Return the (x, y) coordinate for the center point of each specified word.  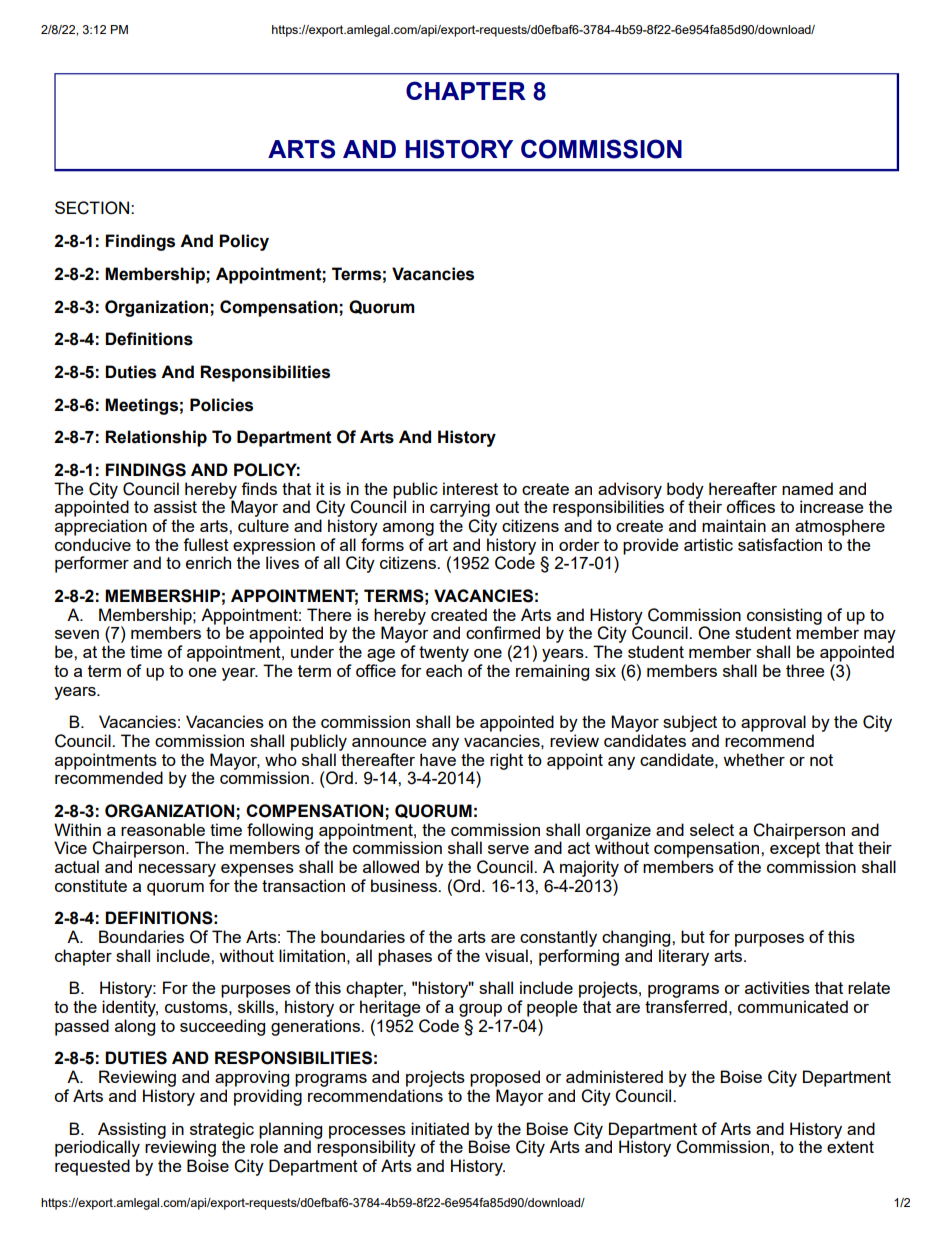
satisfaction (780, 544)
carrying (460, 508)
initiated (440, 1128)
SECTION (93, 208)
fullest (206, 544)
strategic (222, 1131)
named (807, 488)
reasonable (163, 829)
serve (508, 849)
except (795, 850)
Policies (221, 405)
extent (850, 1147)
